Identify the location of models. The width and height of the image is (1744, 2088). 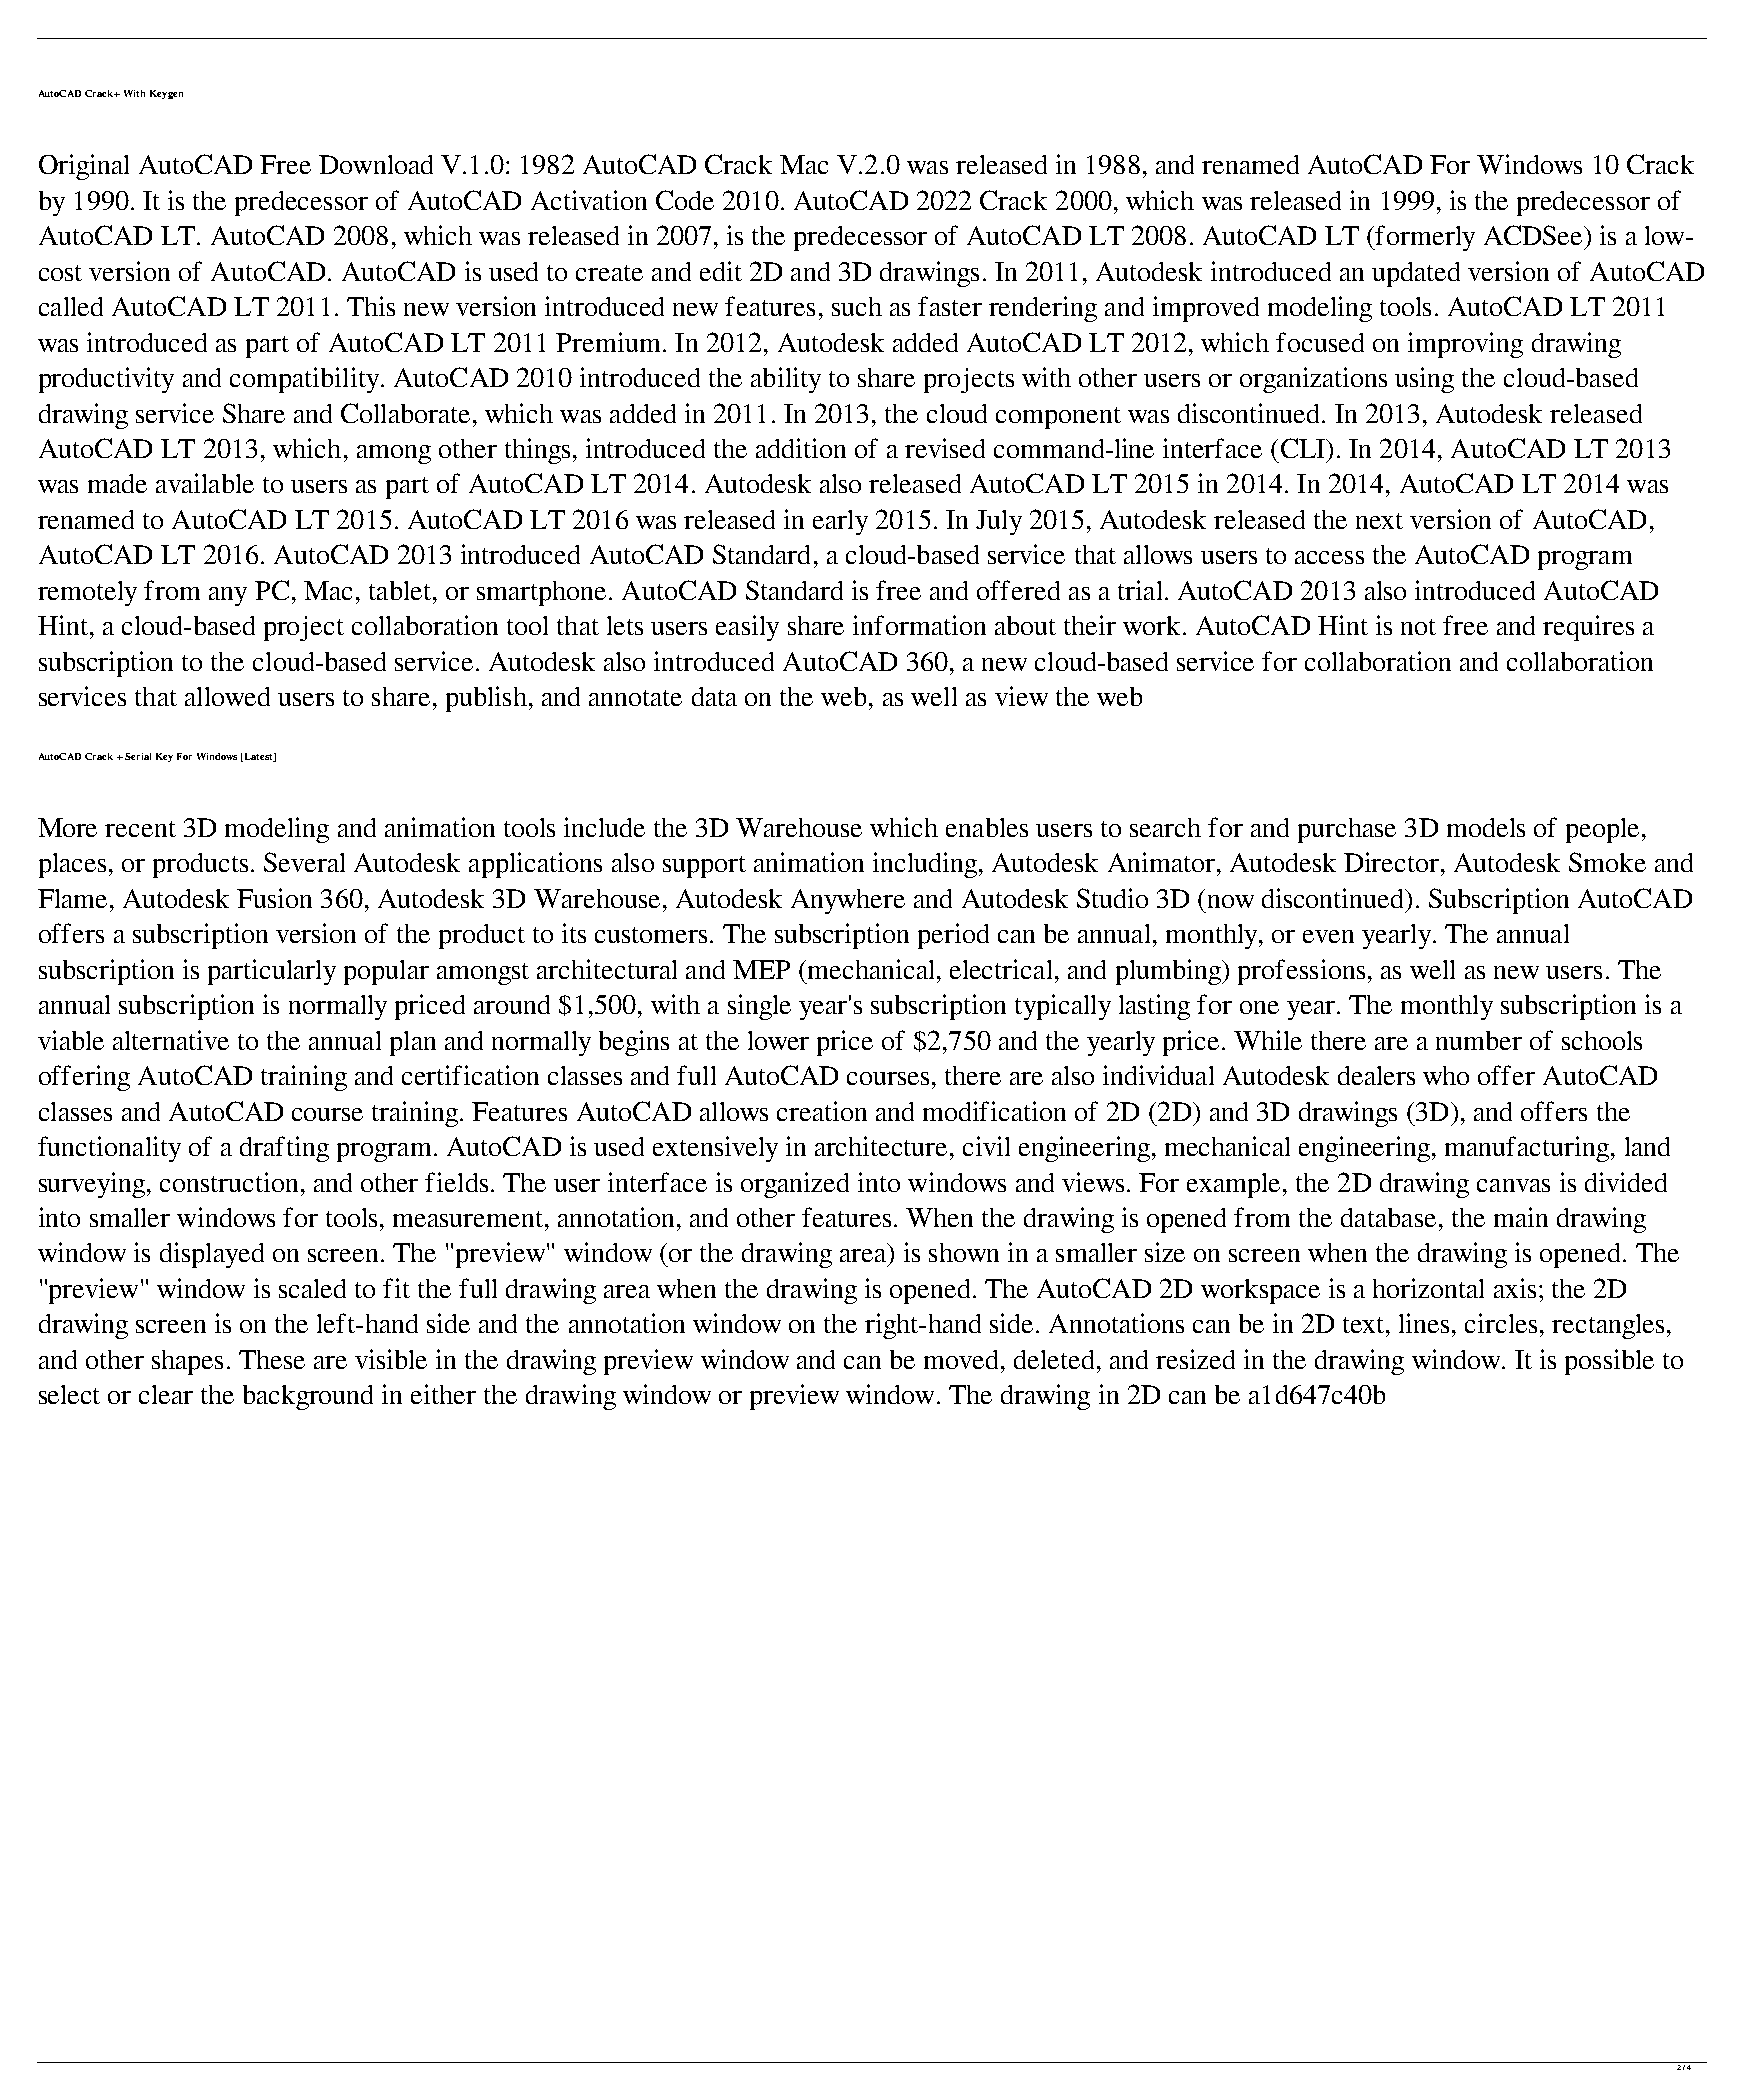
(1486, 827).
